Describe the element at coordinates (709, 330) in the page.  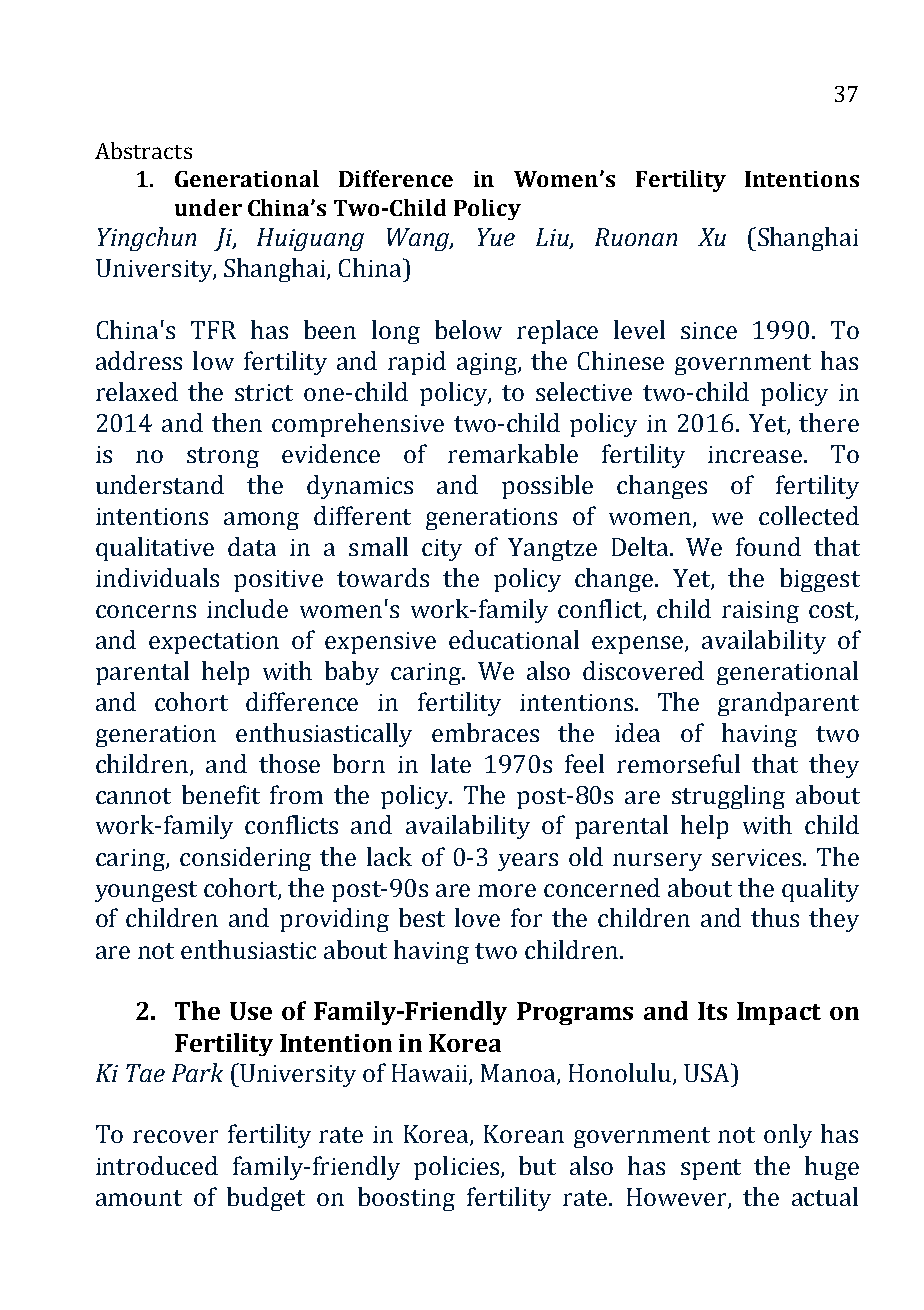
I see `since` at that location.
